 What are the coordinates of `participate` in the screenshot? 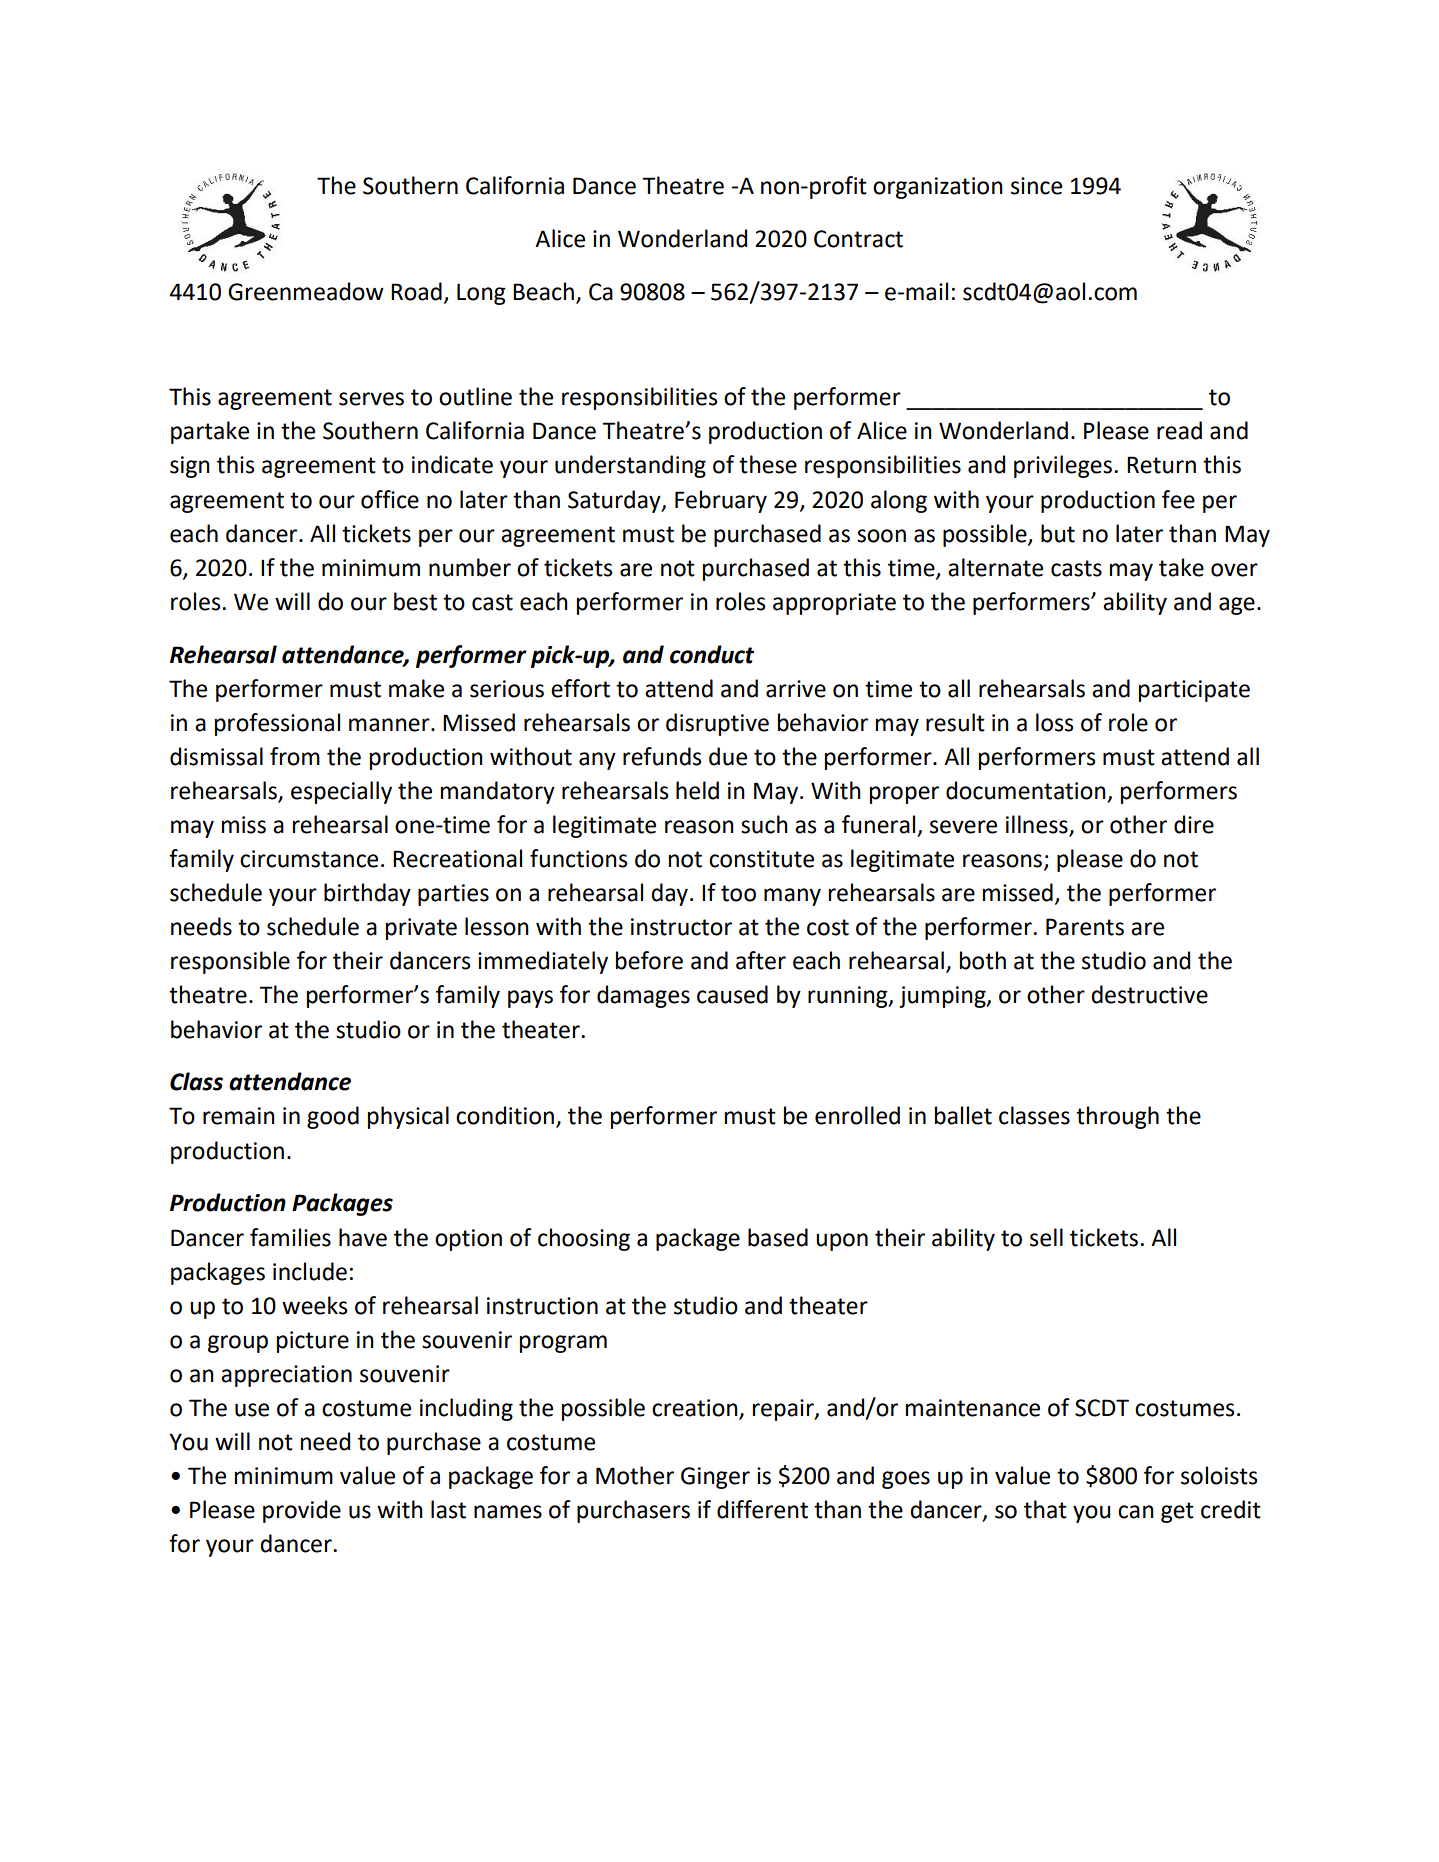 It's located at (1194, 691).
